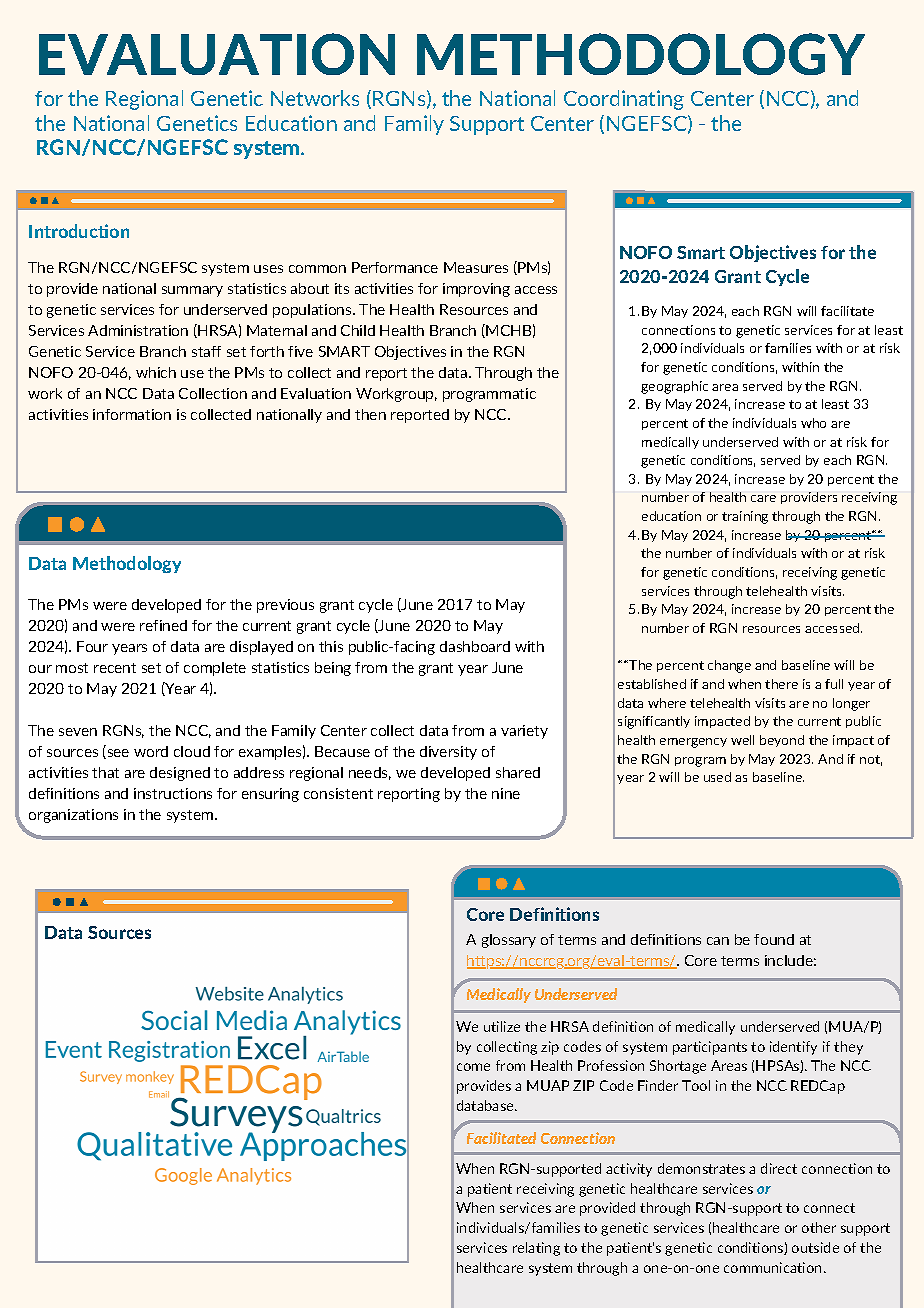 Image resolution: width=924 pixels, height=1308 pixels. I want to click on Introduction, so click(79, 231).
